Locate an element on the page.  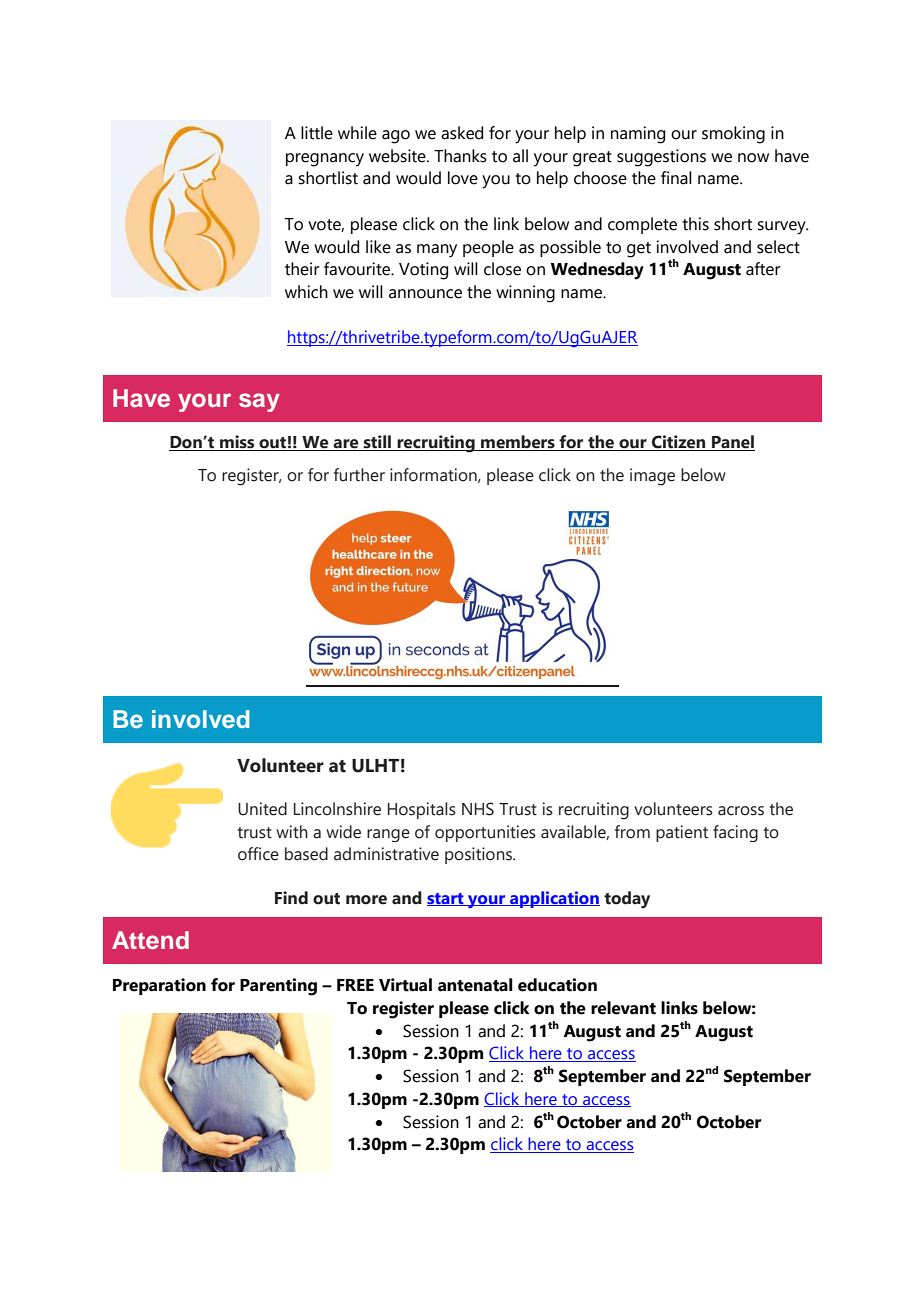
miss is located at coordinates (237, 443).
